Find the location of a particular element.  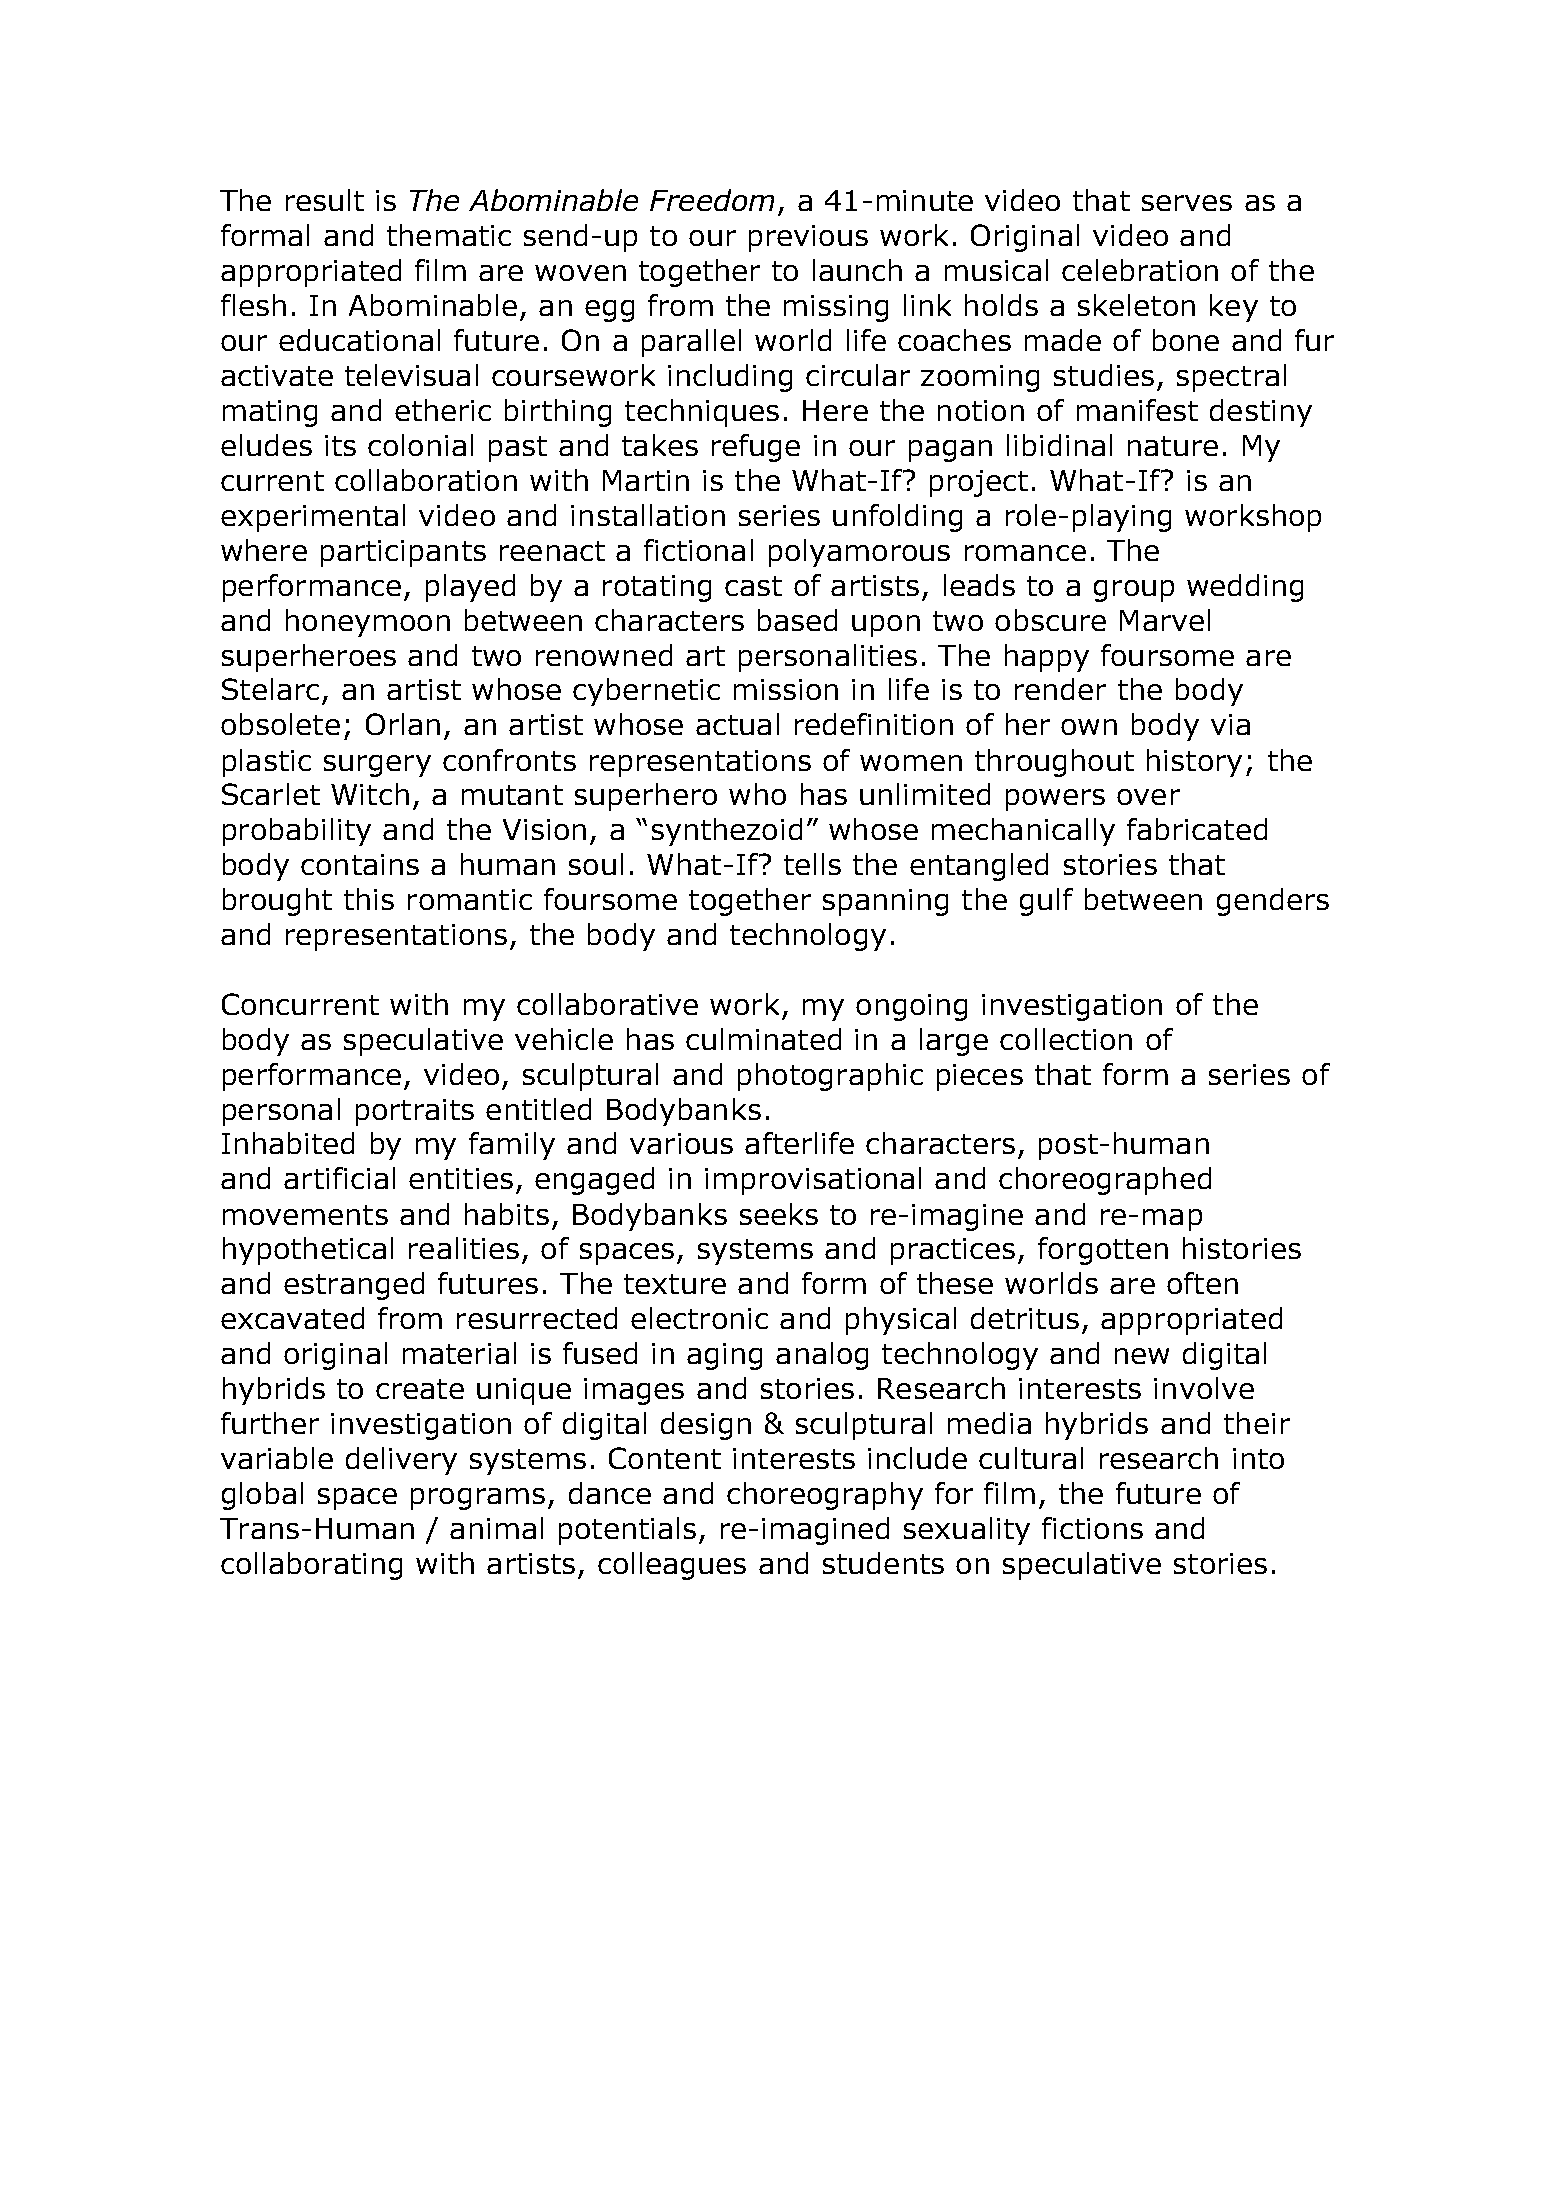

participants is located at coordinates (403, 553).
